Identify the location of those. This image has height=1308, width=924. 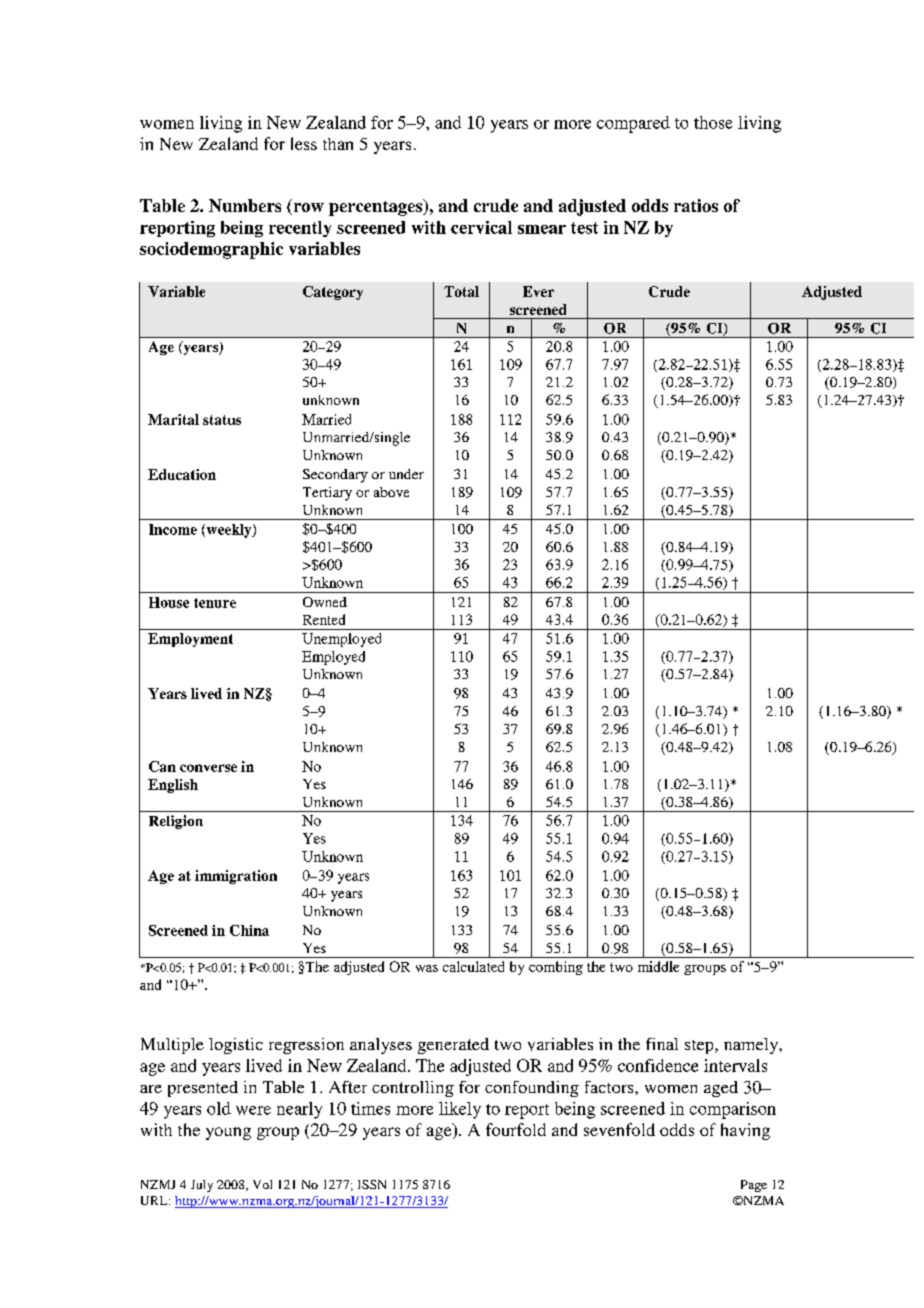
(713, 122).
